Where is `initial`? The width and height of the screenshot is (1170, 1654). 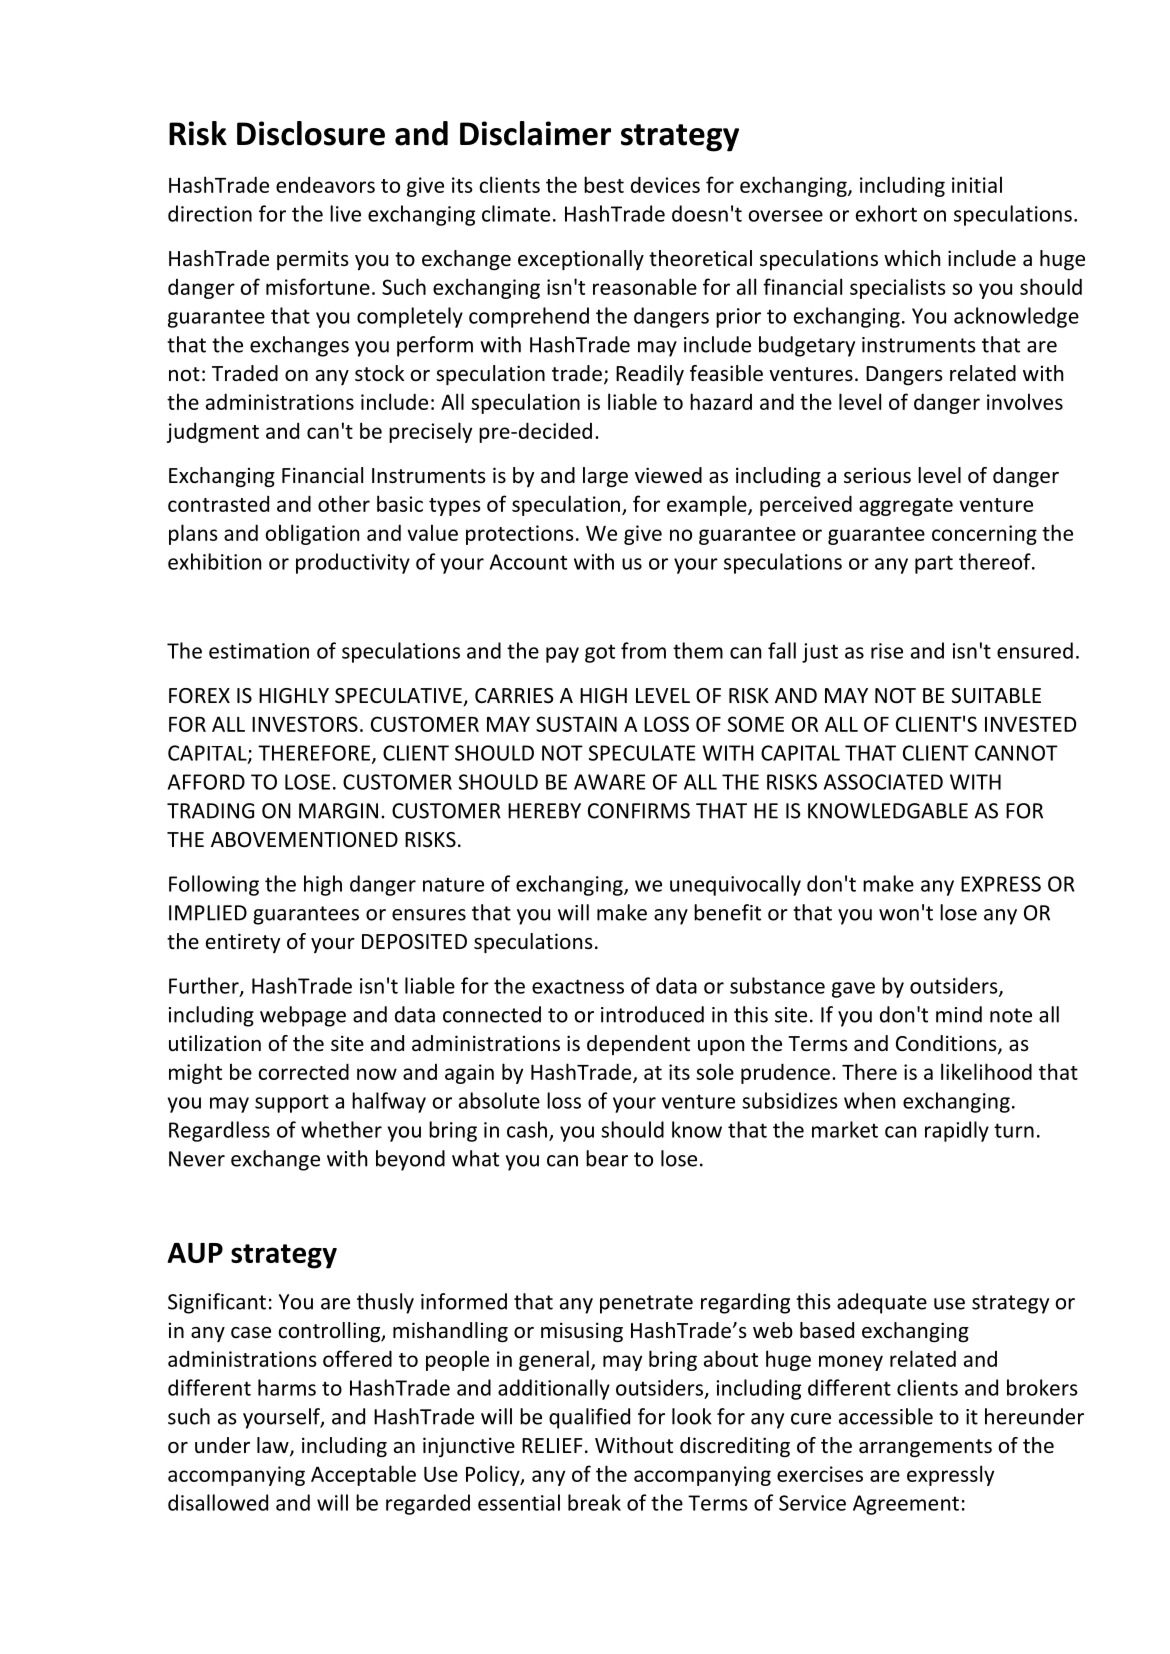 initial is located at coordinates (977, 184).
